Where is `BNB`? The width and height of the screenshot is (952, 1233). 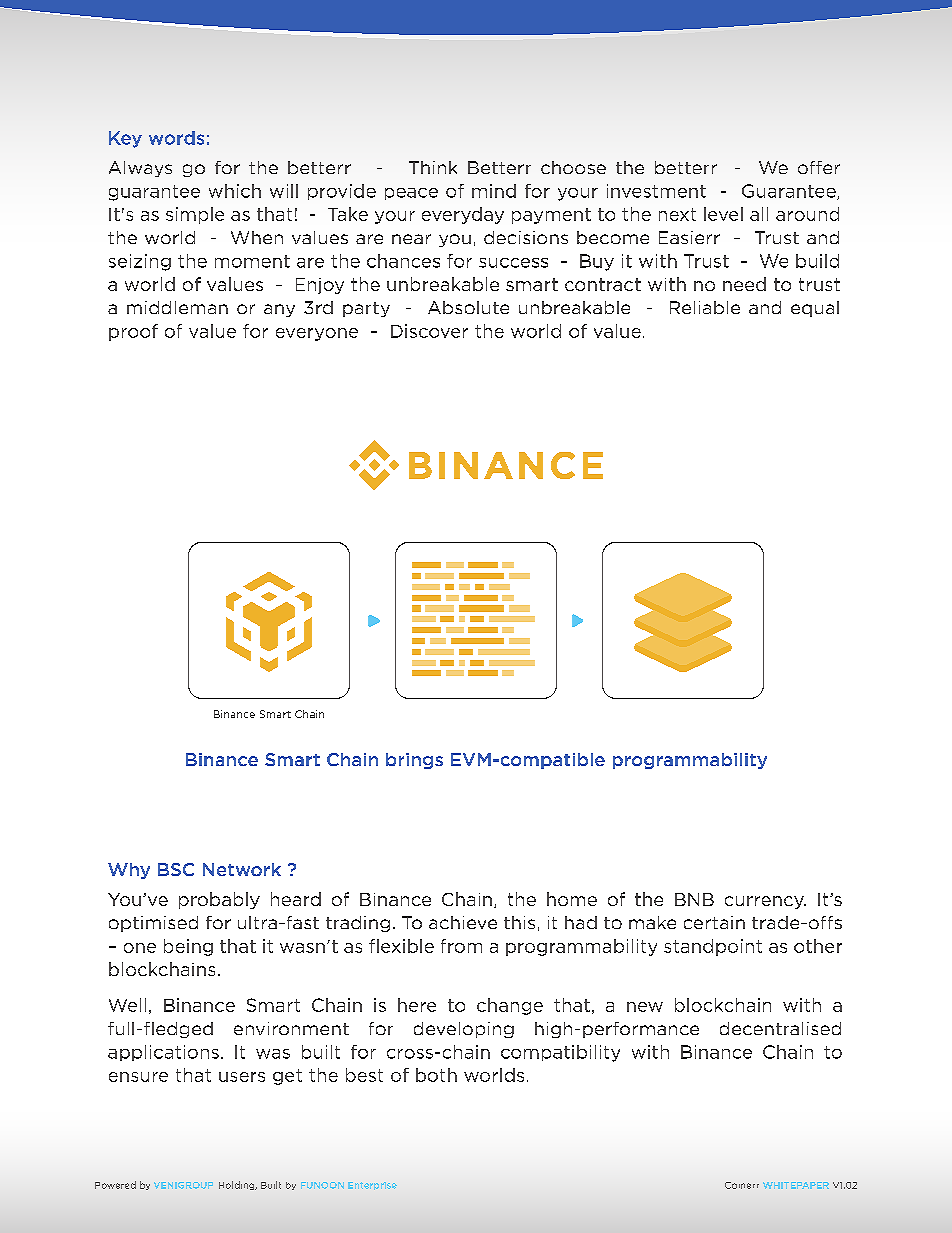
BNB is located at coordinates (694, 899).
